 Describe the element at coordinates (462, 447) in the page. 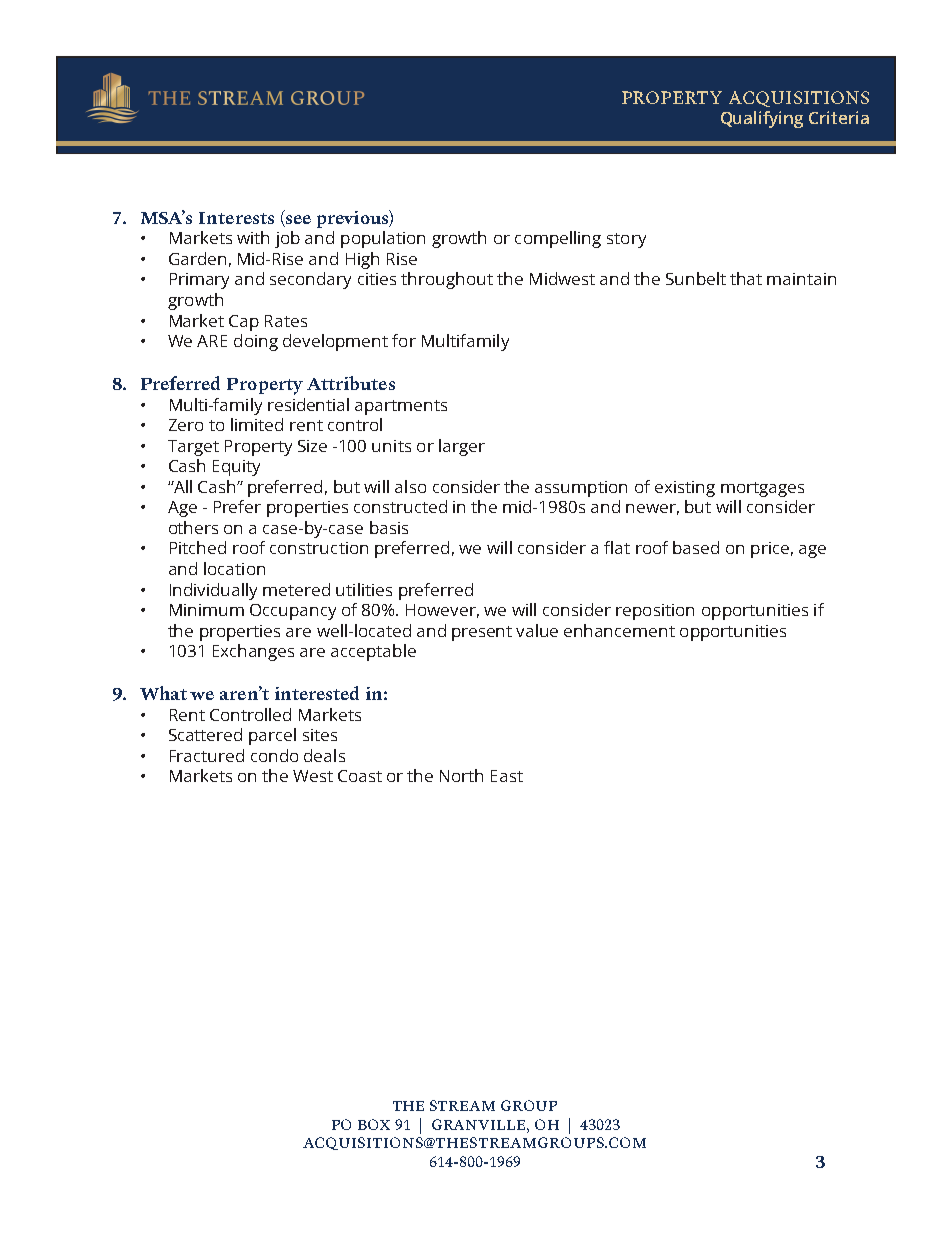

I see `larger` at that location.
